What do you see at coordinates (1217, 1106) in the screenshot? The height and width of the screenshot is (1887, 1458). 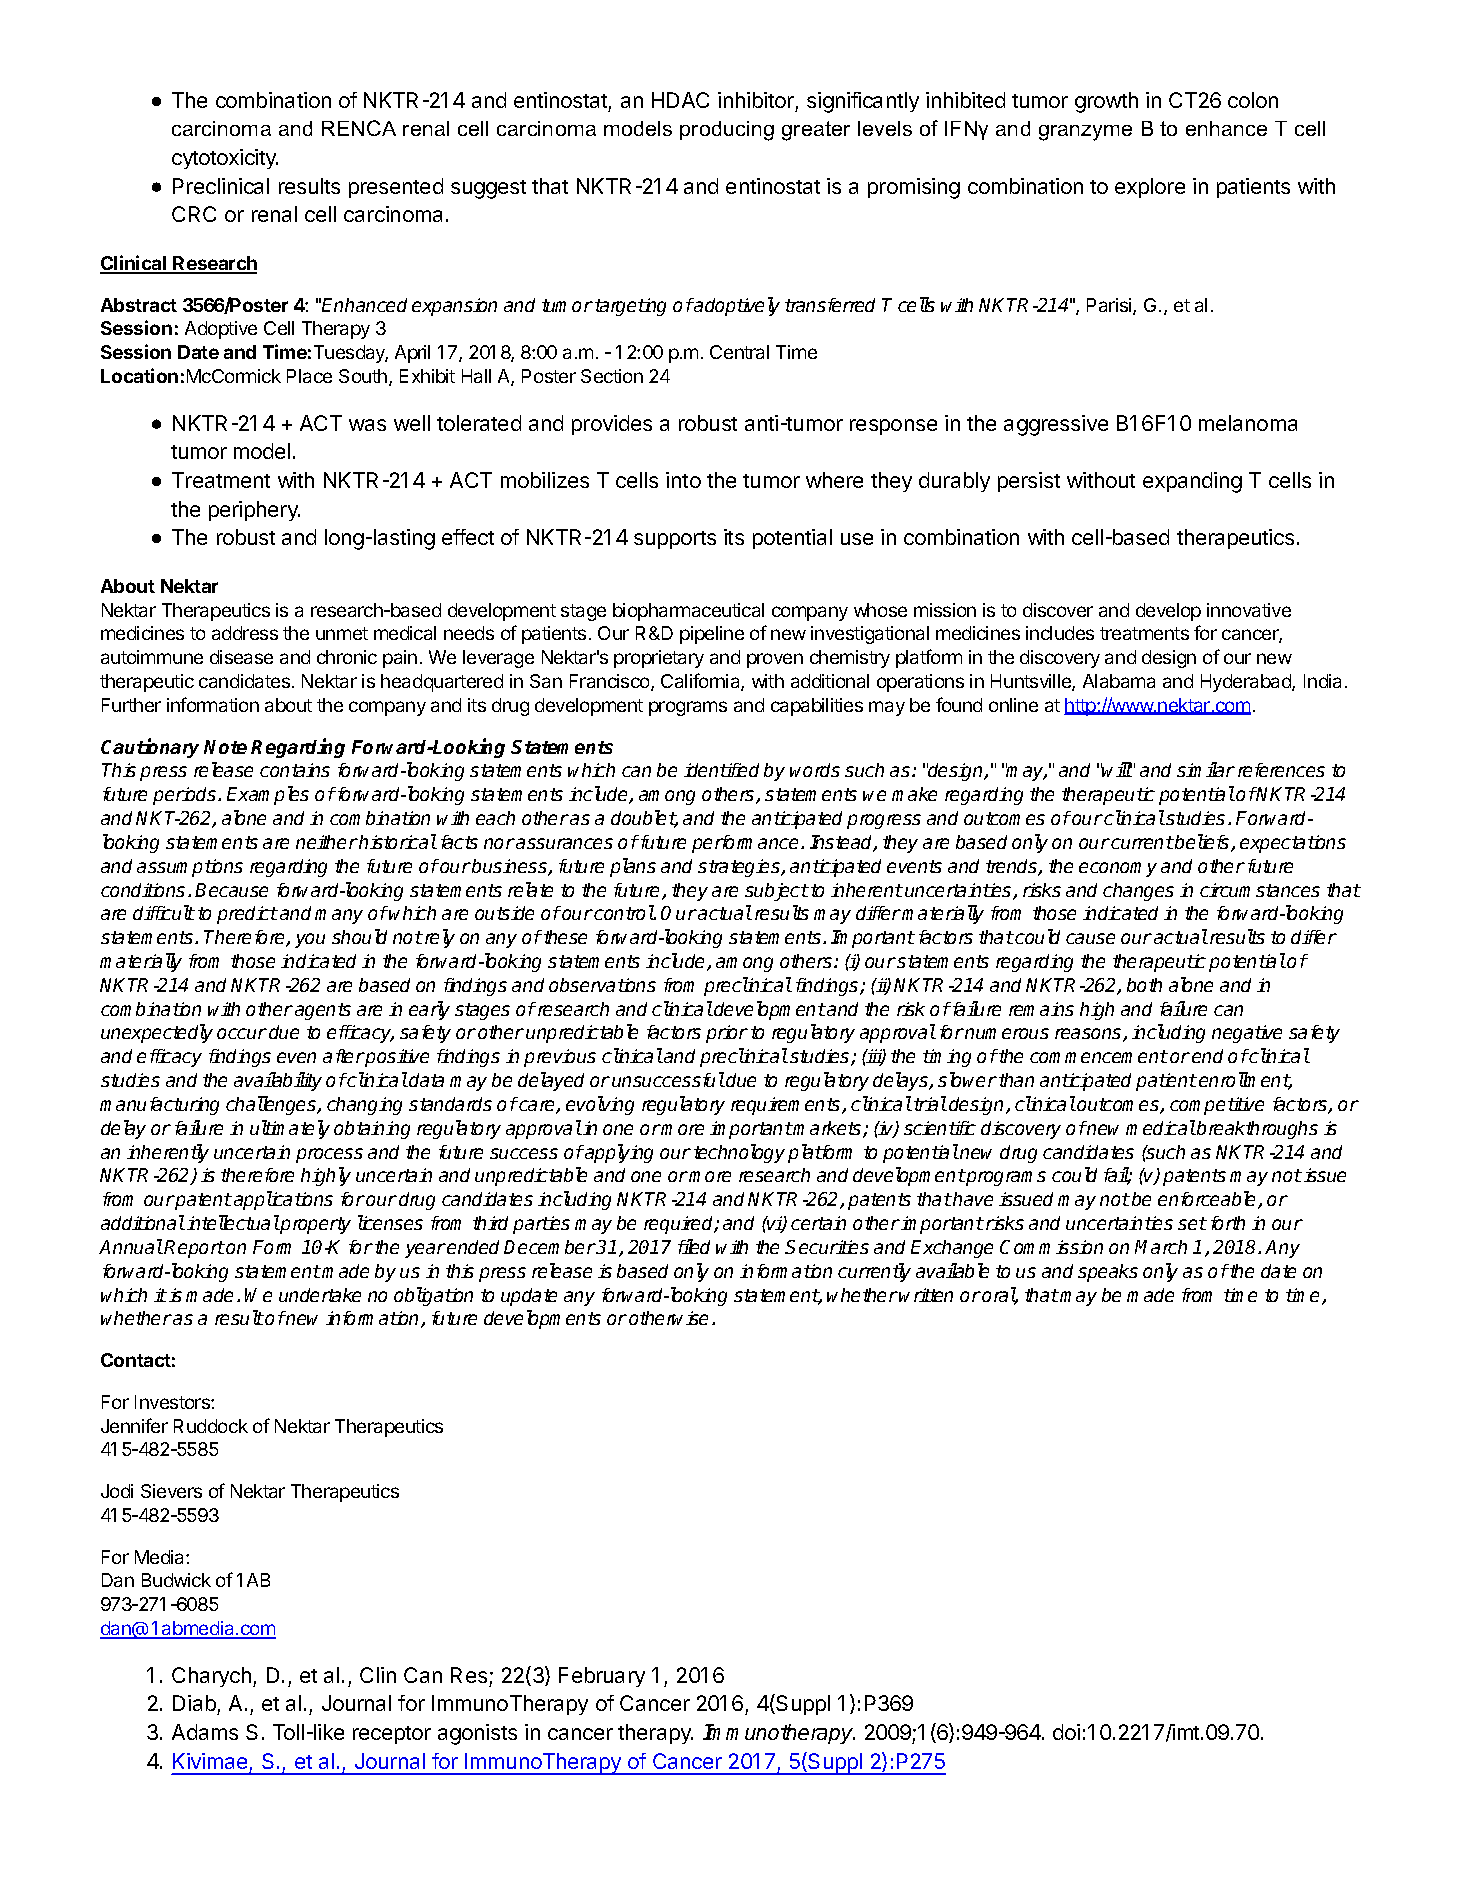 I see `competitive` at bounding box center [1217, 1106].
